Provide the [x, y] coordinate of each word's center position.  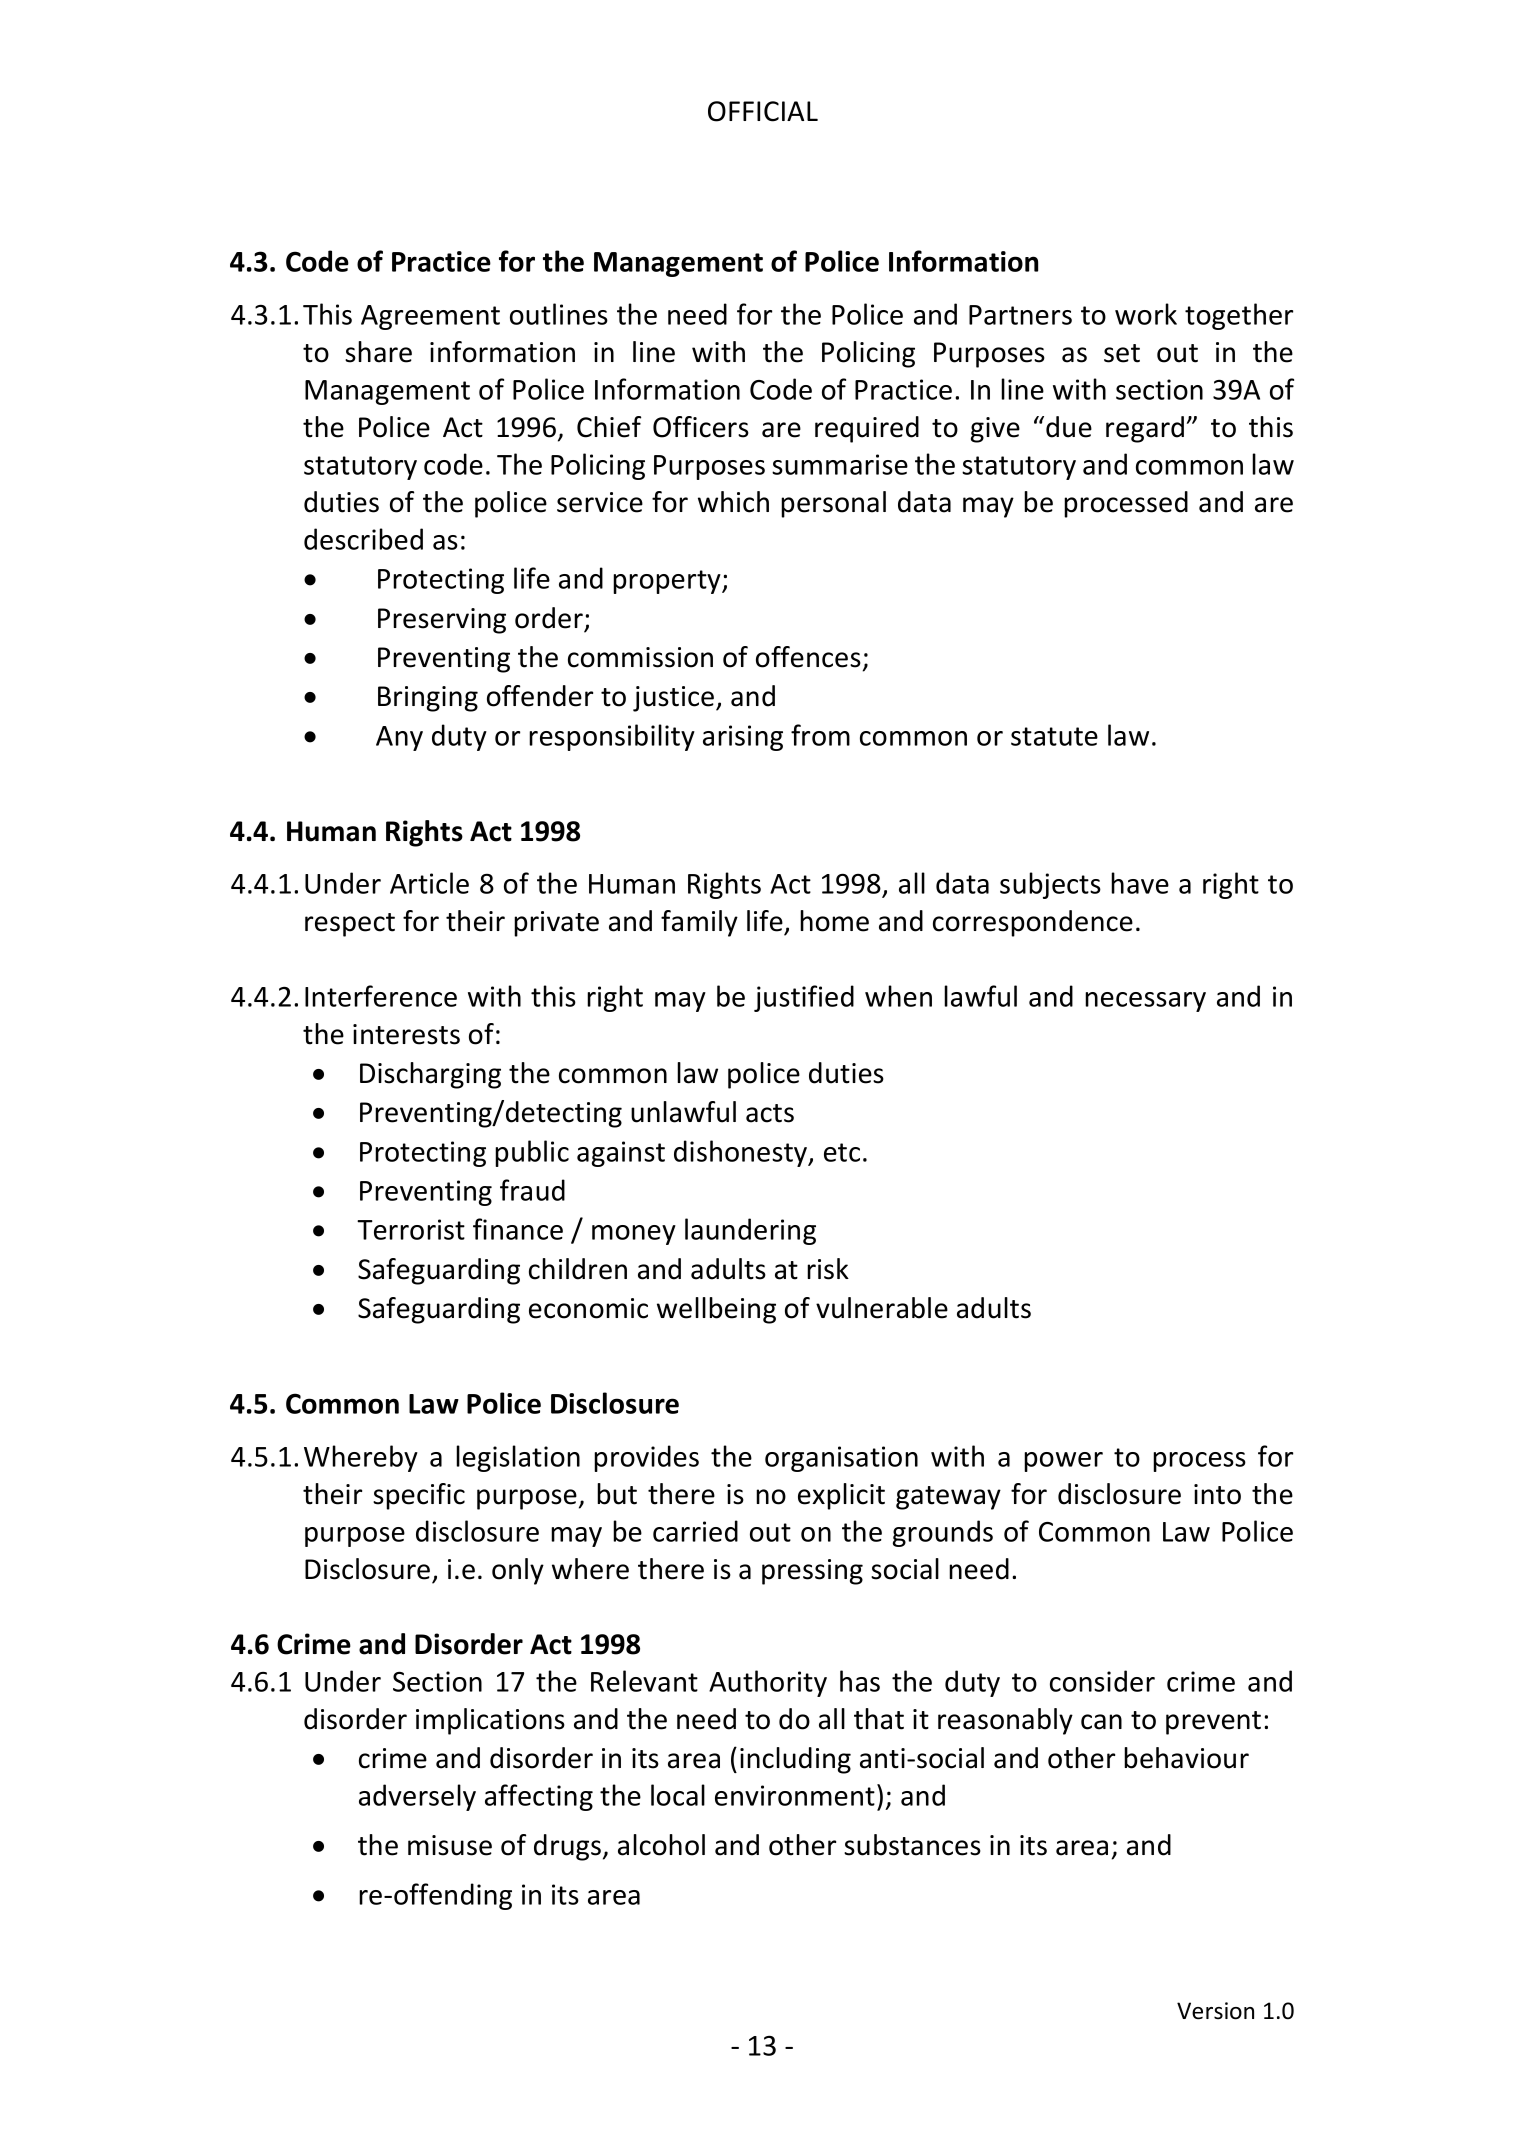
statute [1054, 736]
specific [419, 1496]
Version [1215, 2011]
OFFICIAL [763, 111]
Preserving [442, 621]
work [1146, 314]
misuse [450, 1845]
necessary [1145, 1002]
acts [770, 1113]
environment [795, 1795]
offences [808, 657]
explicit [841, 1496]
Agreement [430, 317]
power [1063, 1462]
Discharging [430, 1075]
